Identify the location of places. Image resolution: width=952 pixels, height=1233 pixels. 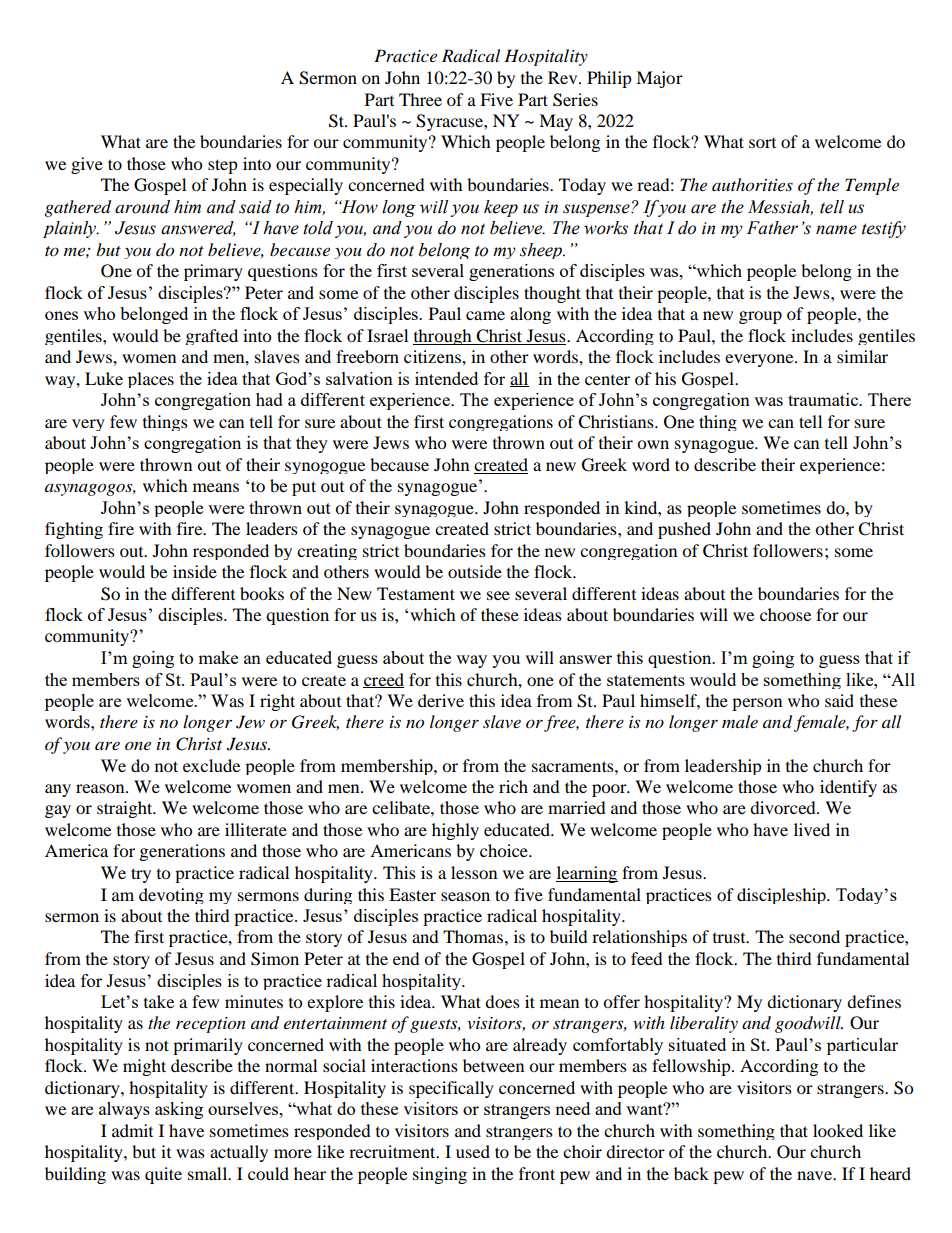
(151, 380).
